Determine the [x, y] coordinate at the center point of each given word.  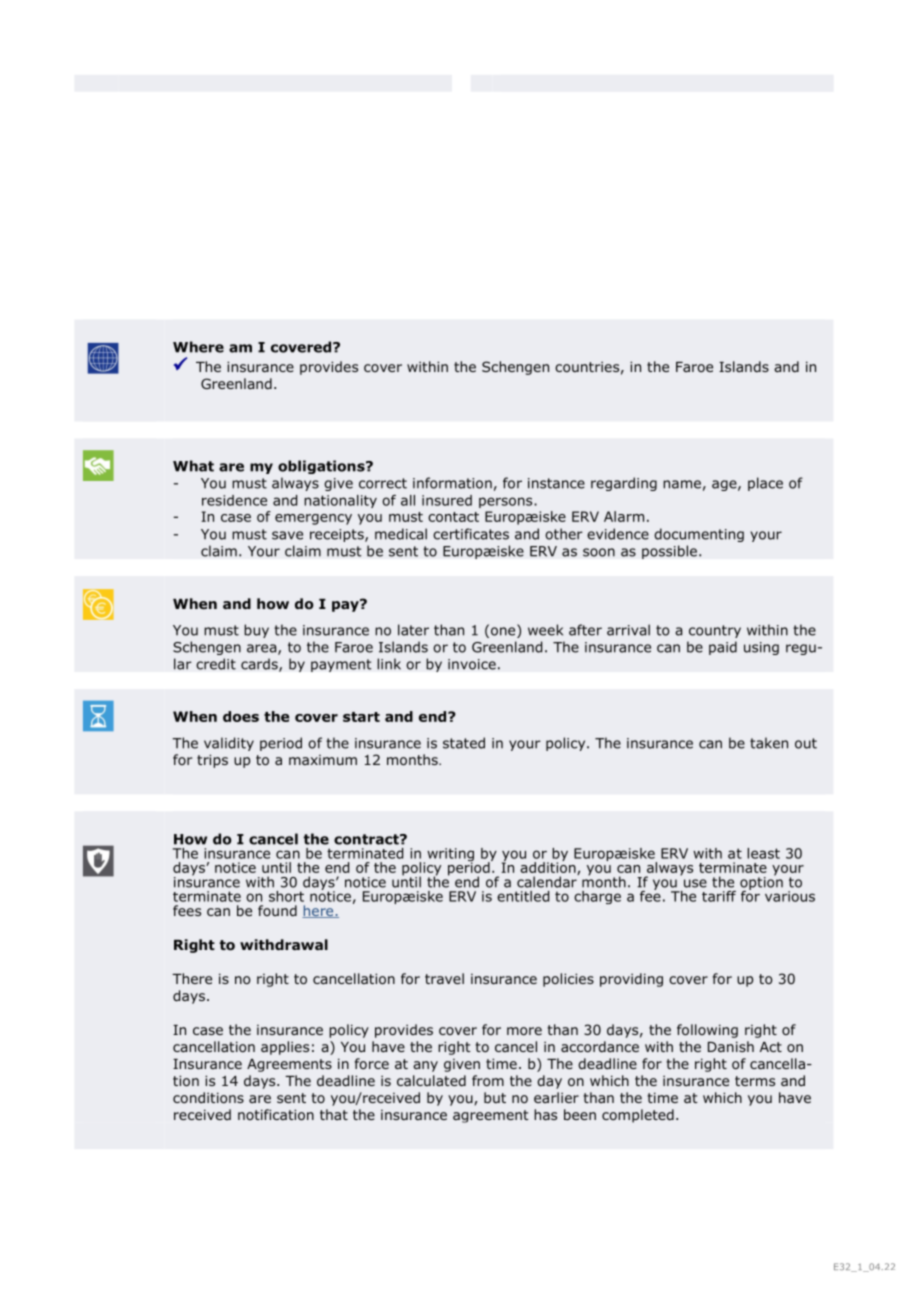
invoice [472, 664]
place [765, 484]
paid [723, 648]
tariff [719, 896]
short [286, 896]
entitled [523, 896]
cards [260, 665]
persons [507, 502]
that [334, 1114]
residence [234, 500]
